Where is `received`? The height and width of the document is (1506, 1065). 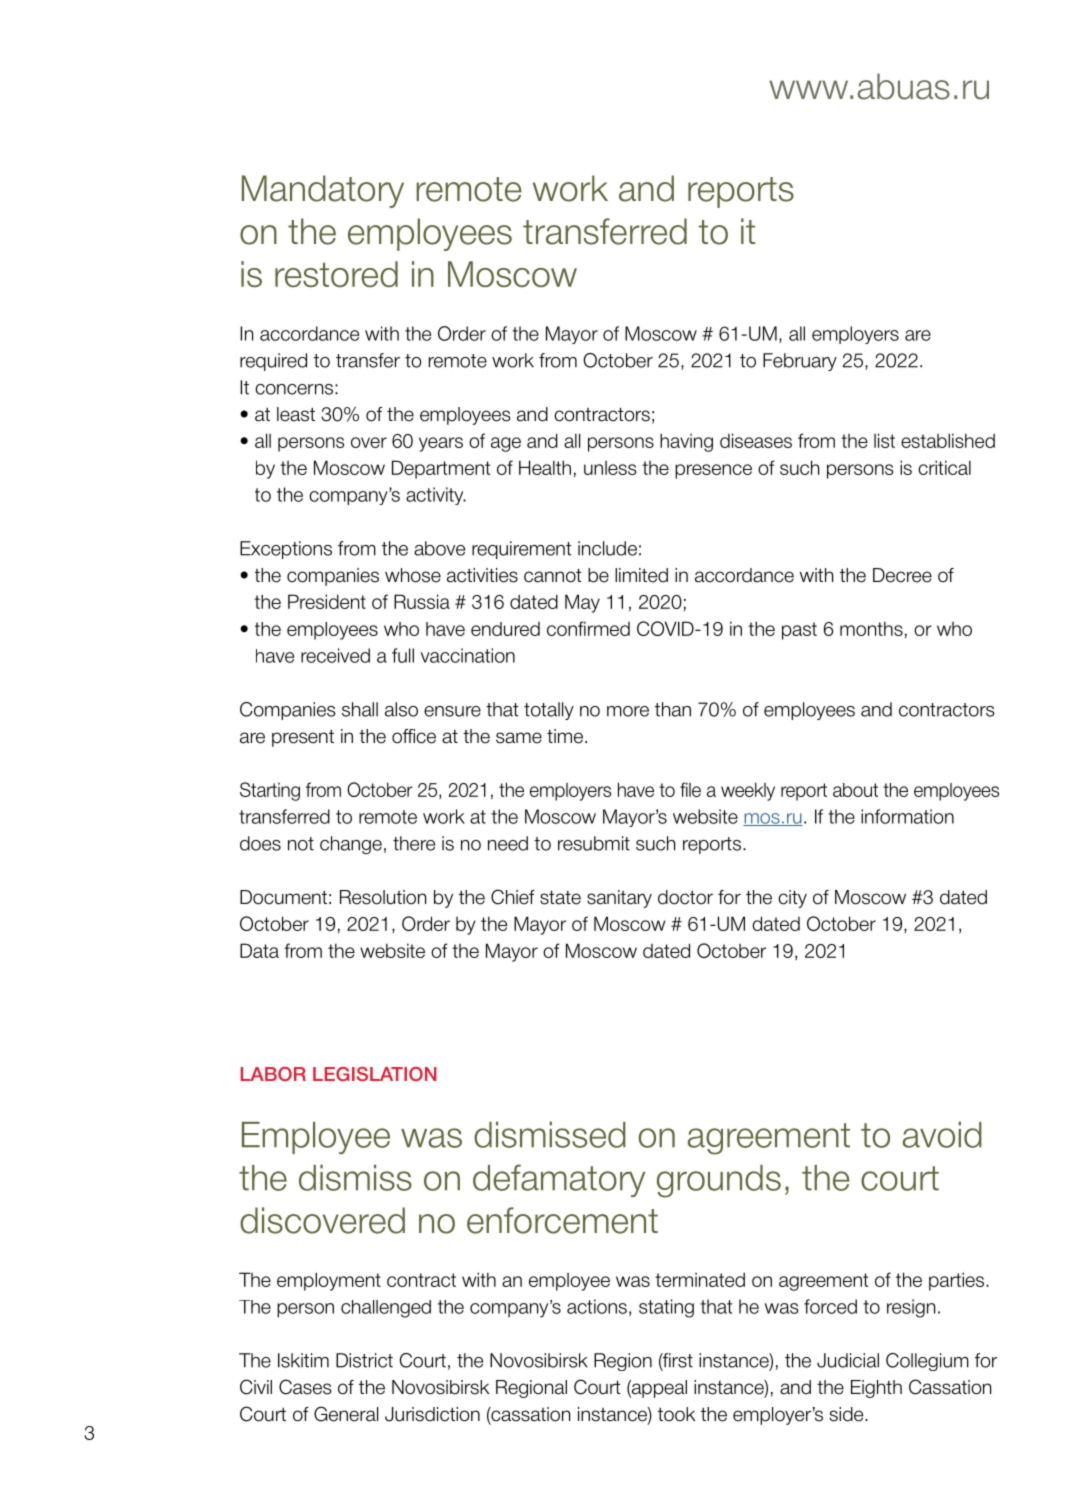
received is located at coordinates (335, 655).
